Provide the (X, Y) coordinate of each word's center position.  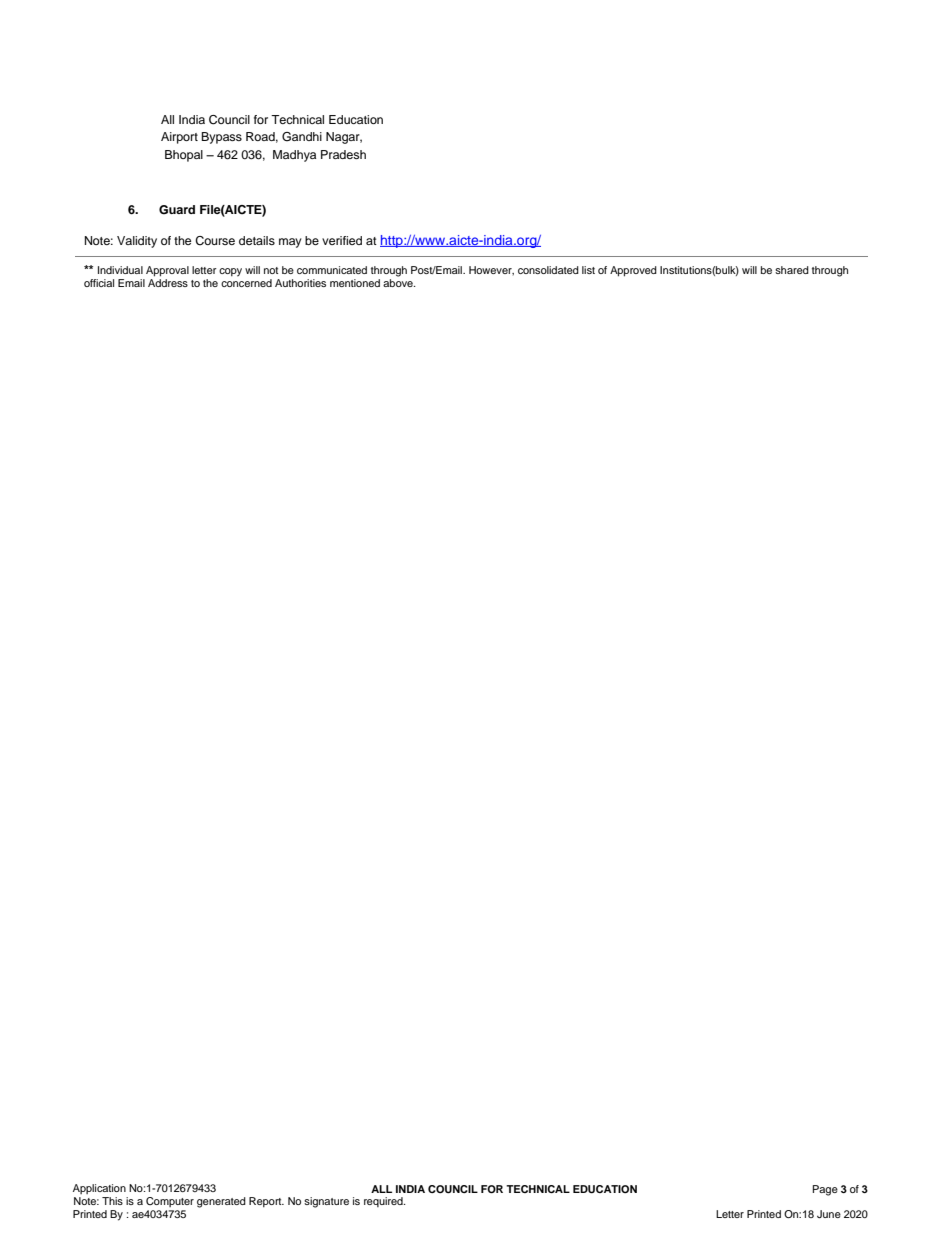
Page (825, 1190)
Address (168, 281)
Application (99, 1189)
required (384, 1202)
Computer (170, 1202)
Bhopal (184, 156)
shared (792, 270)
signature (326, 1202)
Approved (633, 271)
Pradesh (343, 154)
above (399, 281)
